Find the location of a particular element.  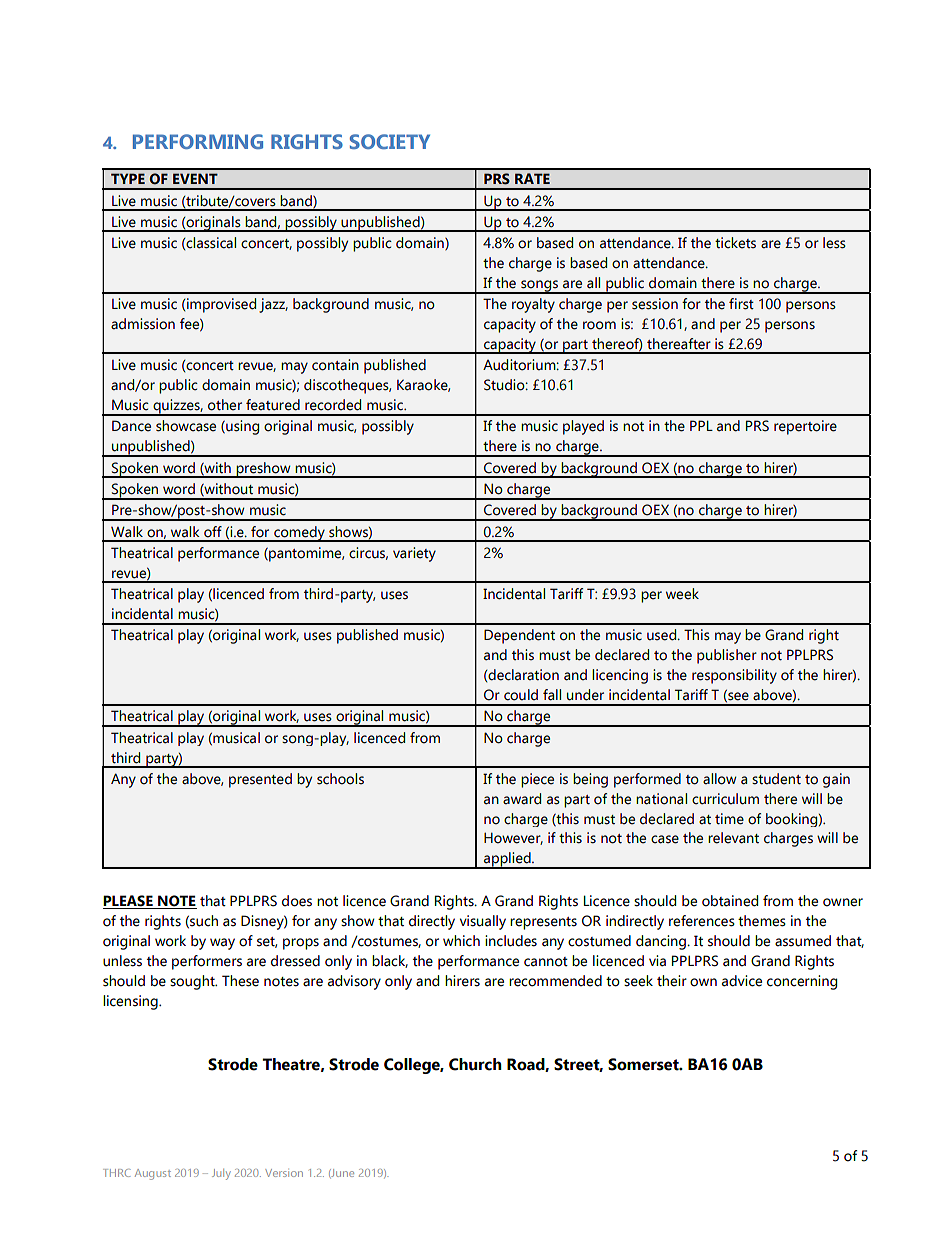

July is located at coordinates (221, 1174).
